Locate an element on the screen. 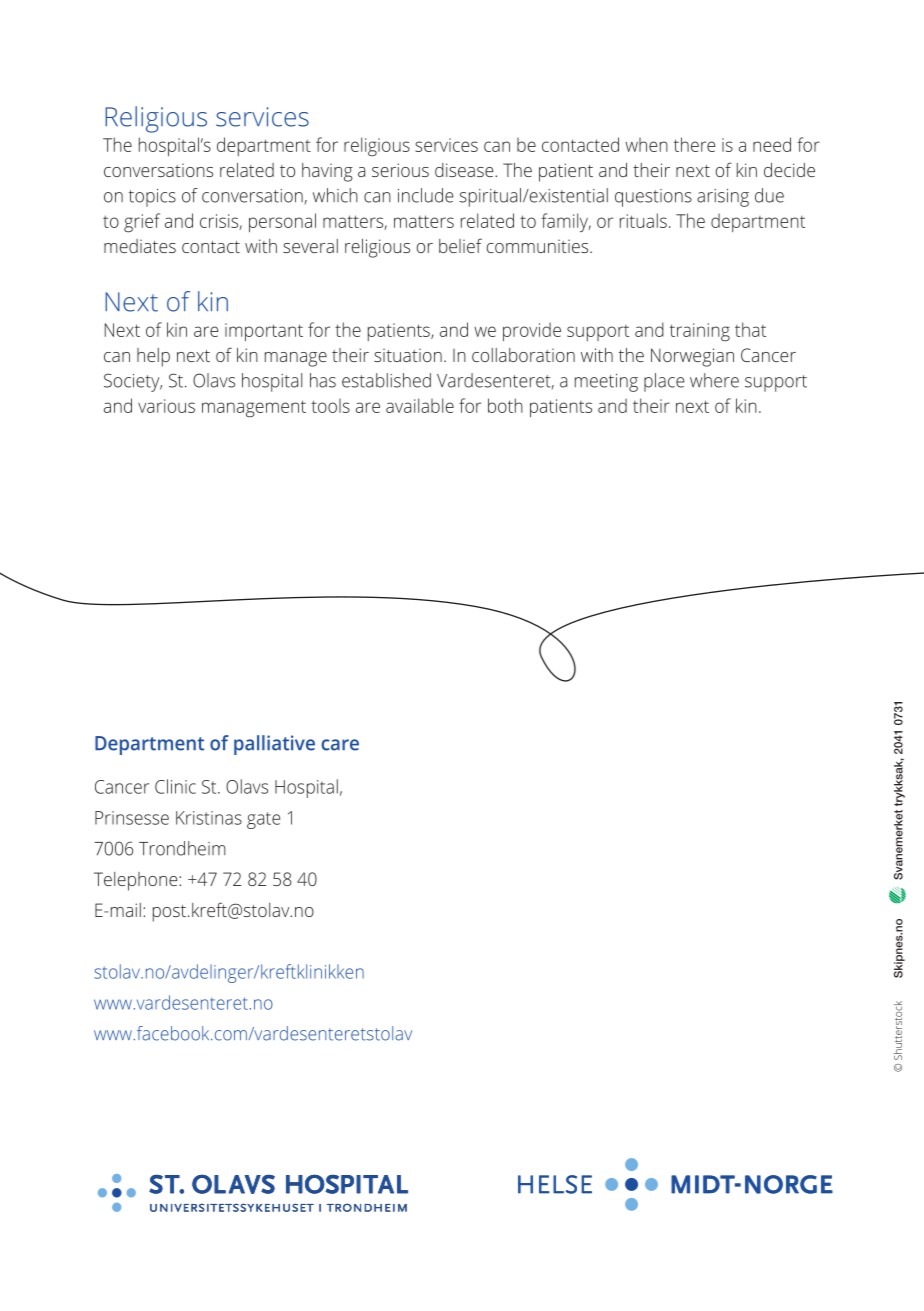  available is located at coordinates (420, 405).
